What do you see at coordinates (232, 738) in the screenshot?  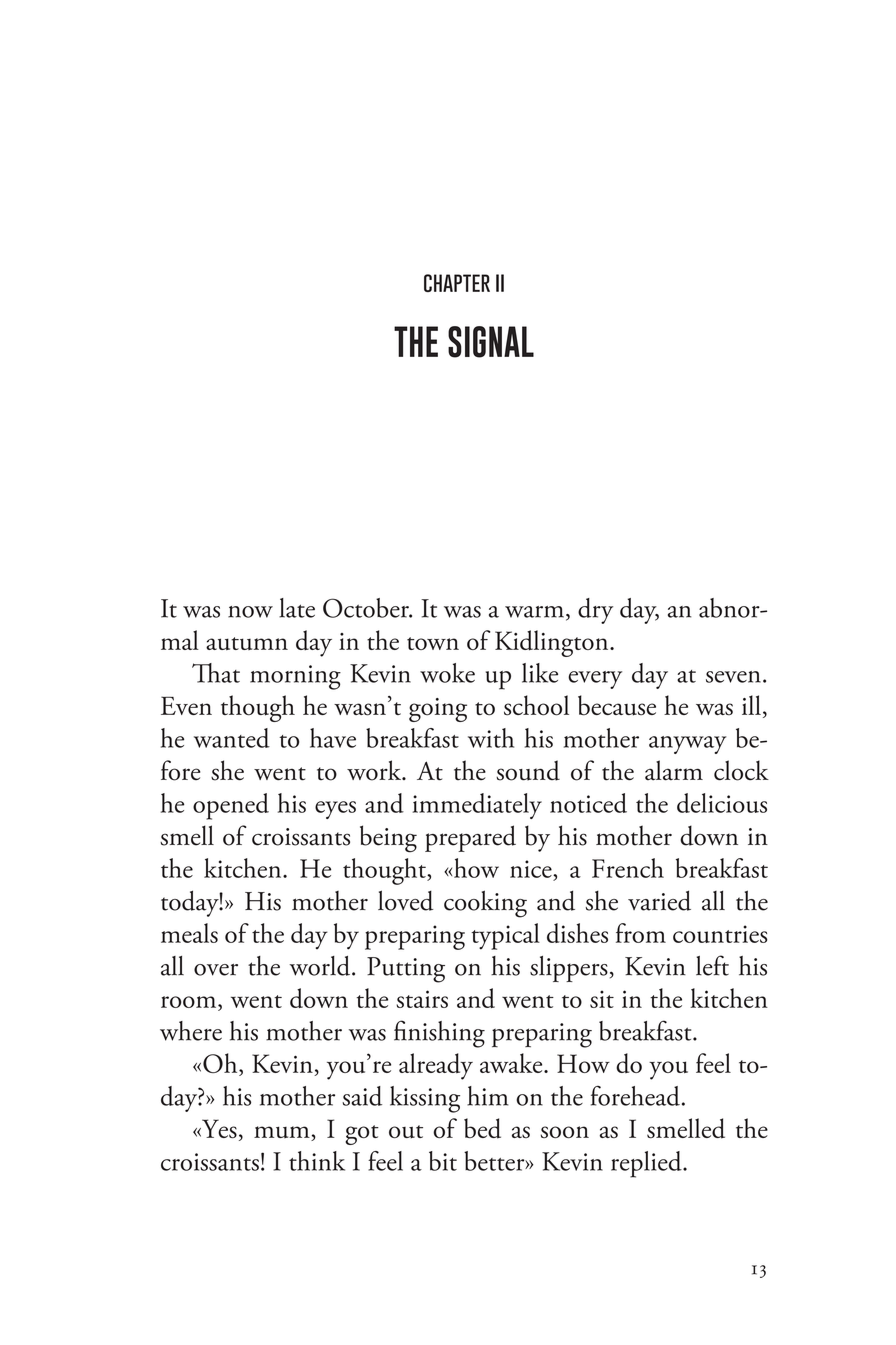 I see `wanted` at bounding box center [232, 738].
